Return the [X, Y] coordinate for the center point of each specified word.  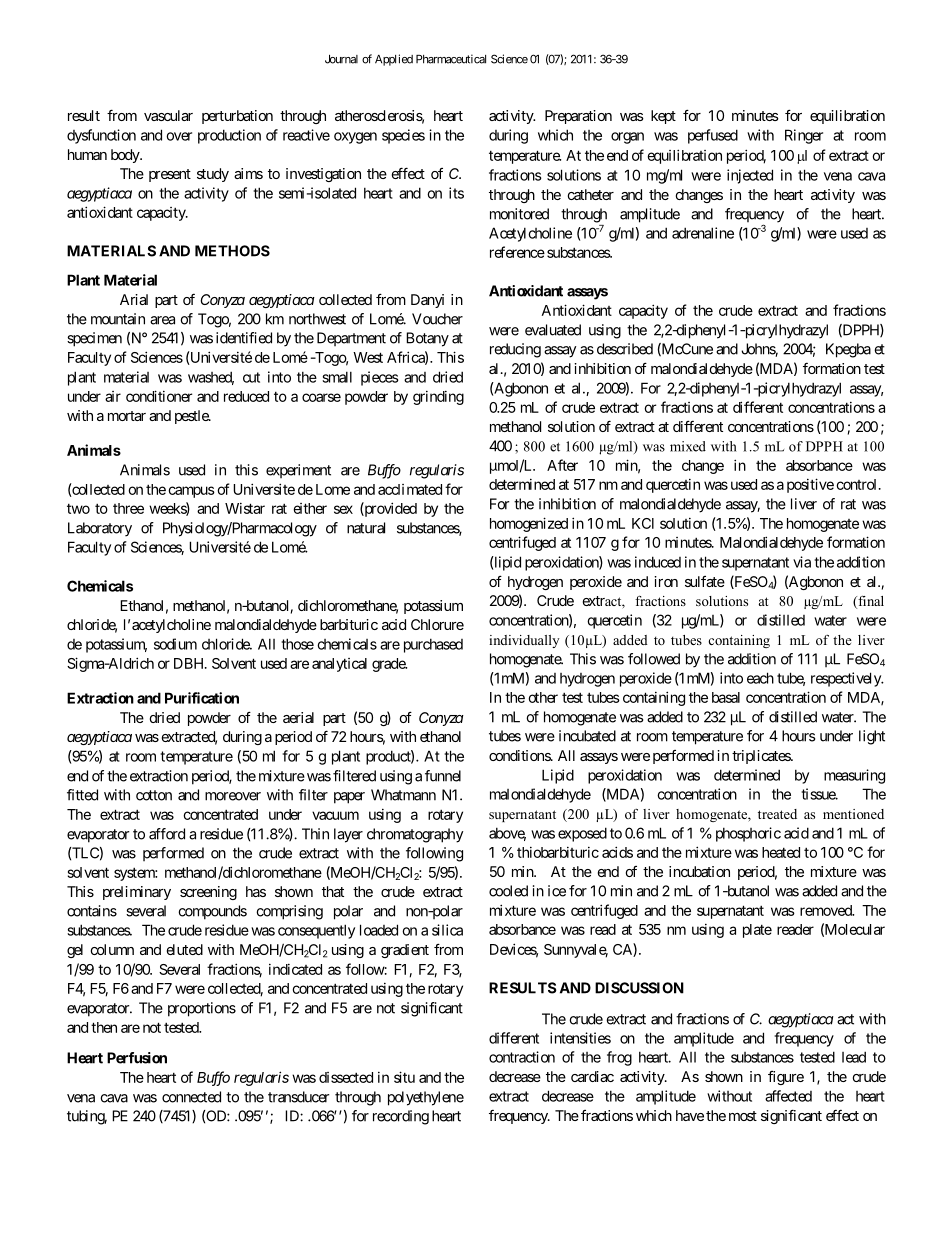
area [162, 320]
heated [781, 852]
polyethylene [426, 1098]
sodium [175, 644]
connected [191, 1097]
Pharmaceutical [451, 59]
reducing [515, 350]
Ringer [804, 136]
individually [524, 641]
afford [167, 834]
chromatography [415, 835]
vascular [168, 115]
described [625, 349]
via [802, 562]
